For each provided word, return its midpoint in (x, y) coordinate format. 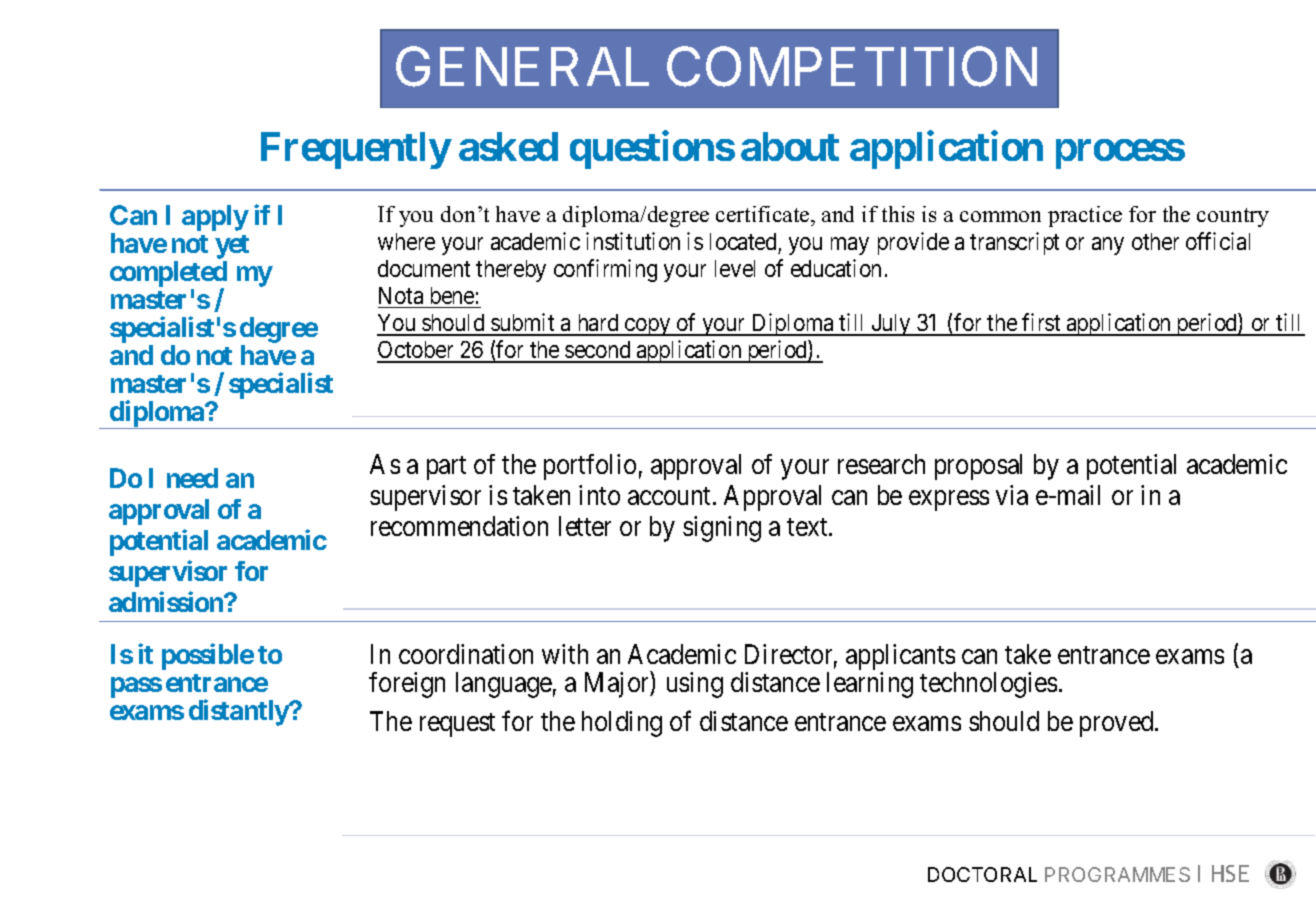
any (1108, 246)
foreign (407, 685)
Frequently (355, 150)
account (671, 496)
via (1012, 495)
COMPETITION (852, 66)
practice (1085, 216)
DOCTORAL (982, 874)
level (735, 268)
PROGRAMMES (1117, 874)
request (457, 725)
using (695, 685)
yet (232, 248)
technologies (988, 685)
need (192, 478)
